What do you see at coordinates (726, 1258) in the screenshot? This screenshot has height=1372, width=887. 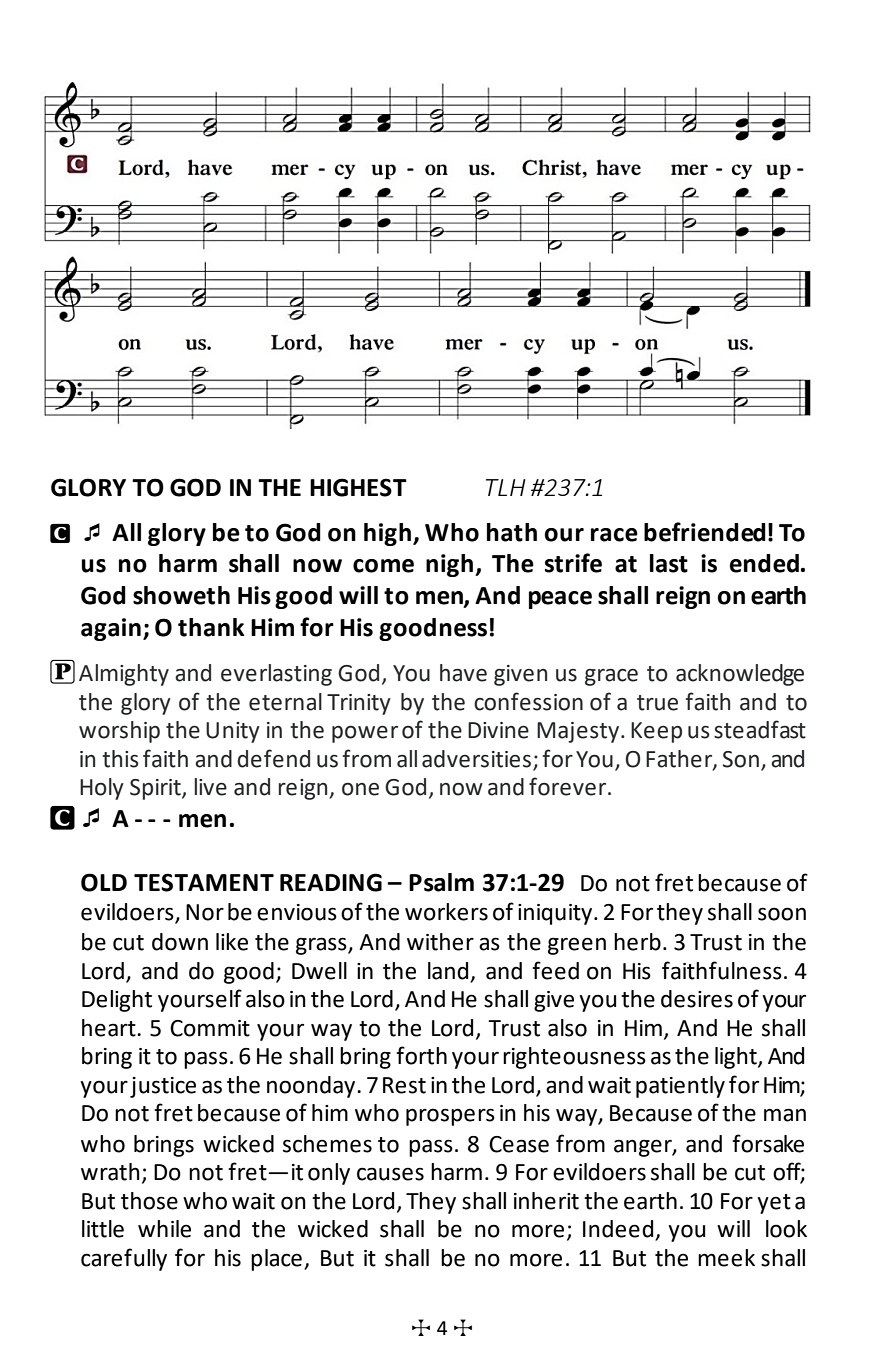 I see `meek` at bounding box center [726, 1258].
